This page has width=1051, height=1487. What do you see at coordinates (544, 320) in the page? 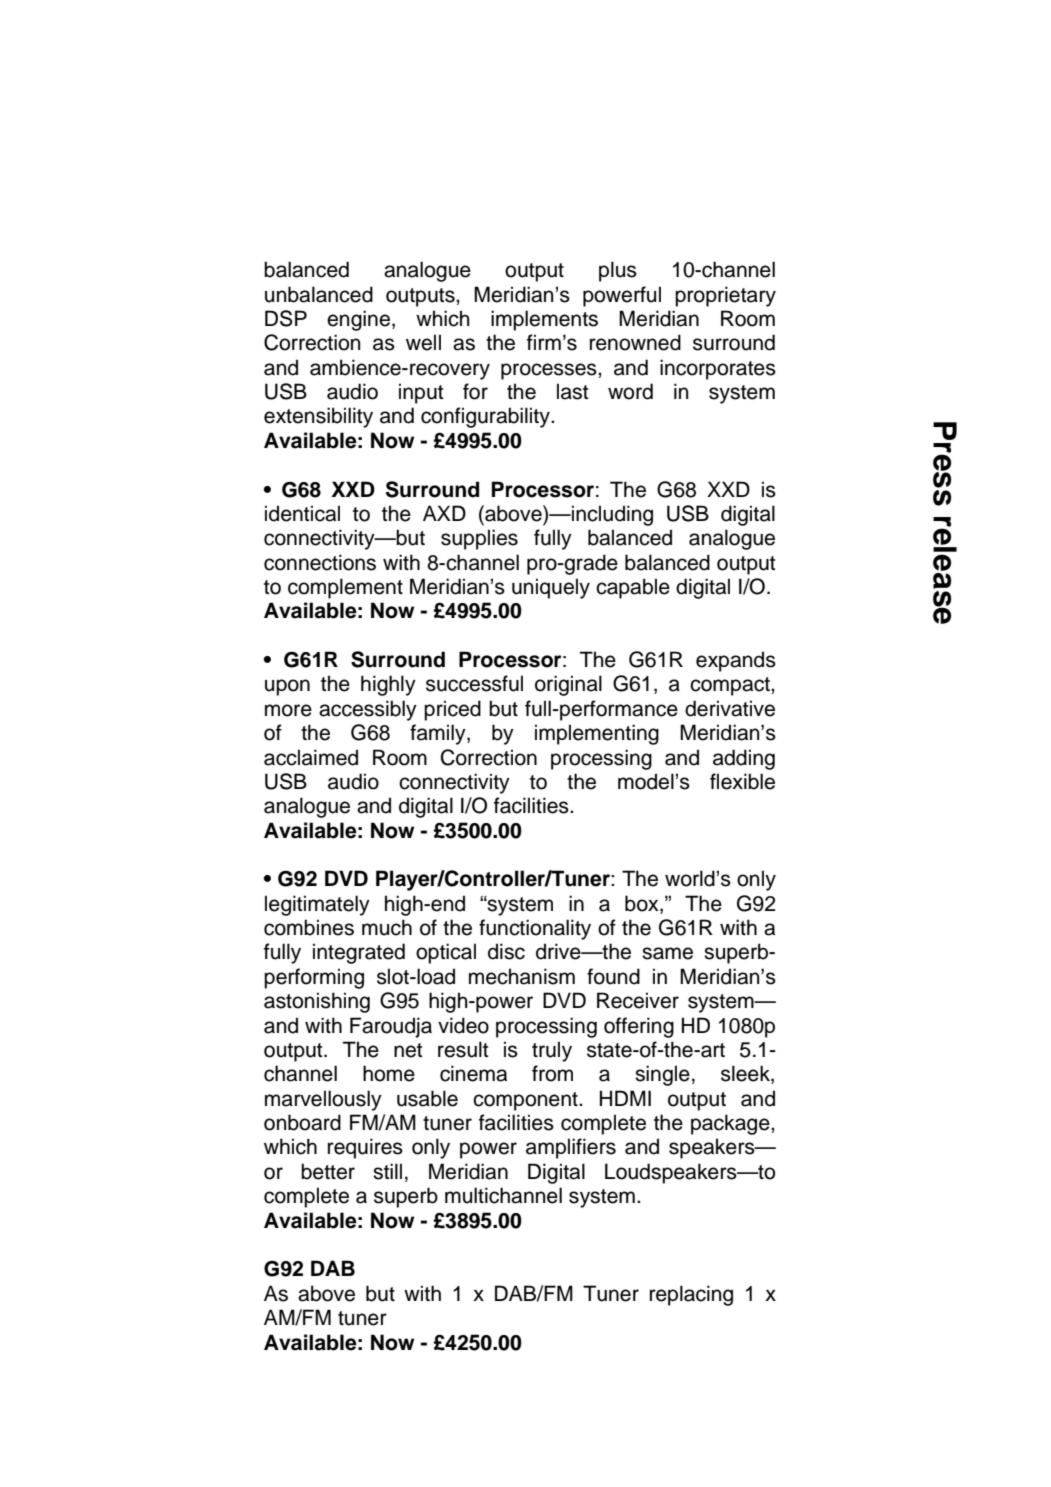
I see `implements` at bounding box center [544, 320].
